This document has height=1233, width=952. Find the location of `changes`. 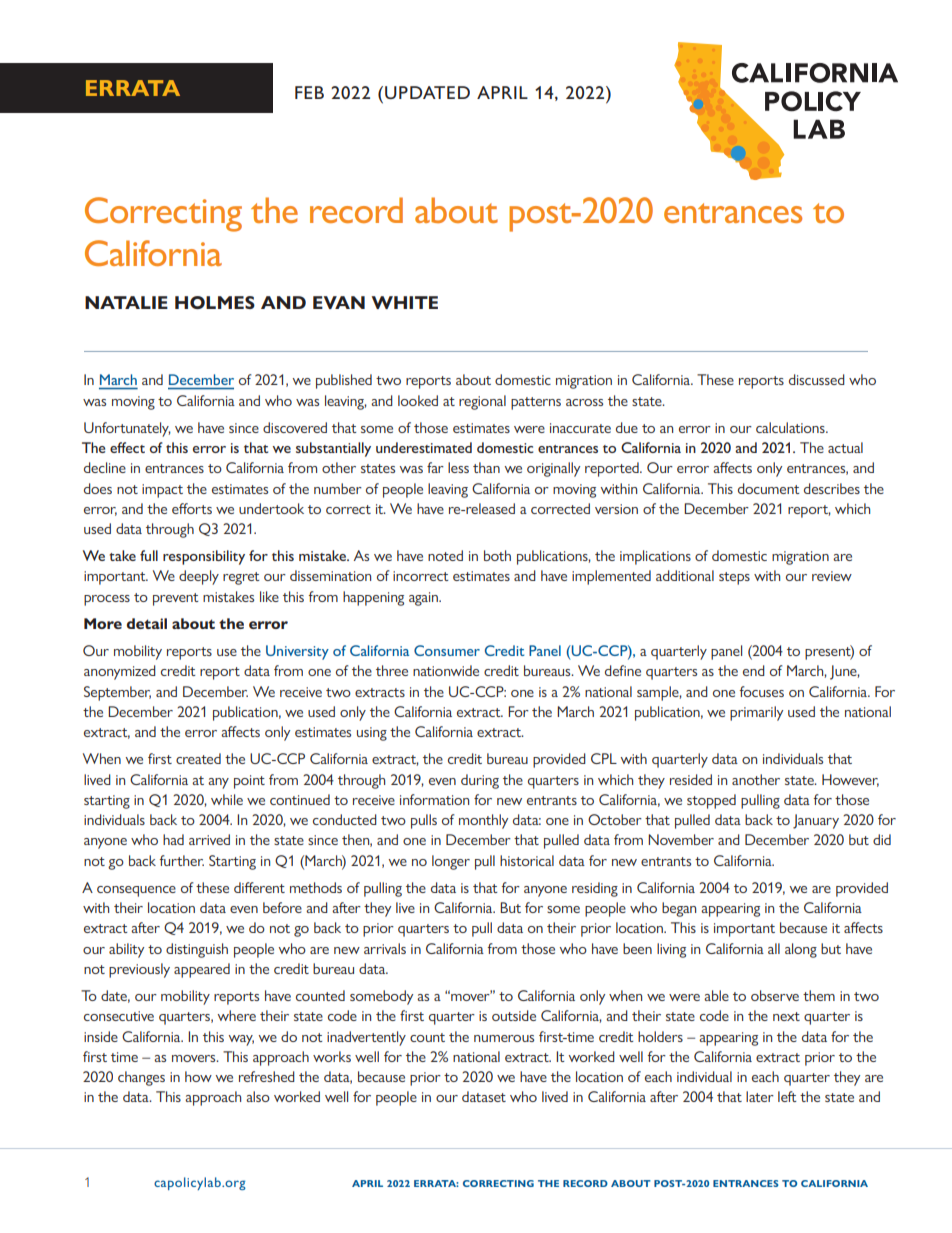

changes is located at coordinates (141, 1078).
